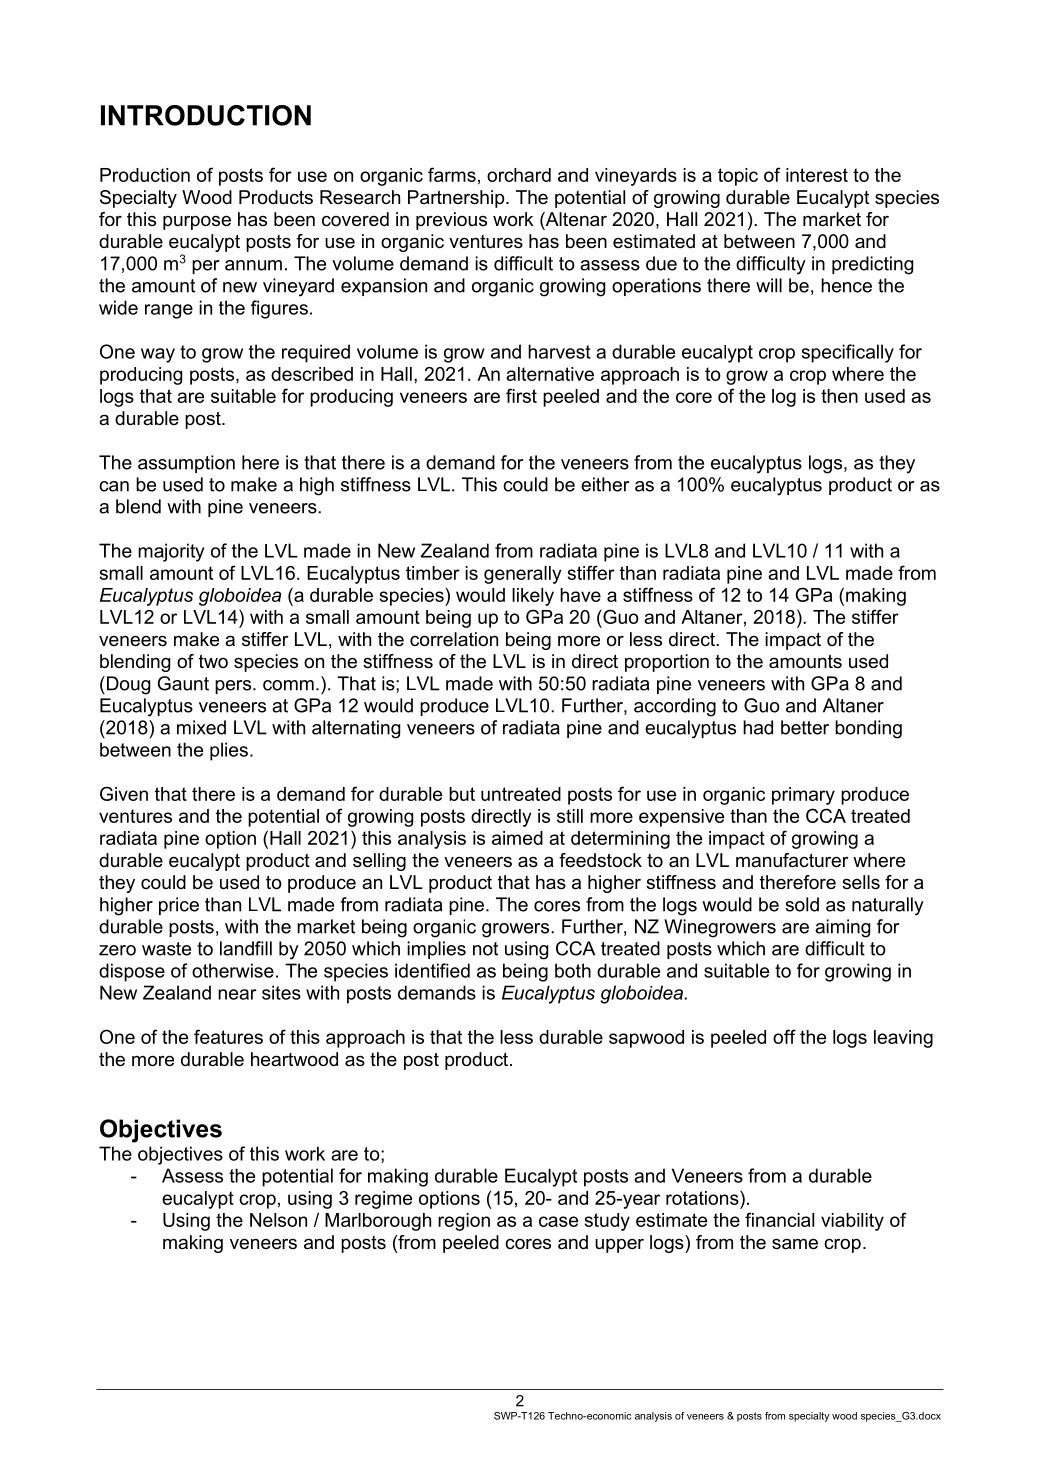 The height and width of the screenshot is (1471, 1040). I want to click on first, so click(521, 395).
